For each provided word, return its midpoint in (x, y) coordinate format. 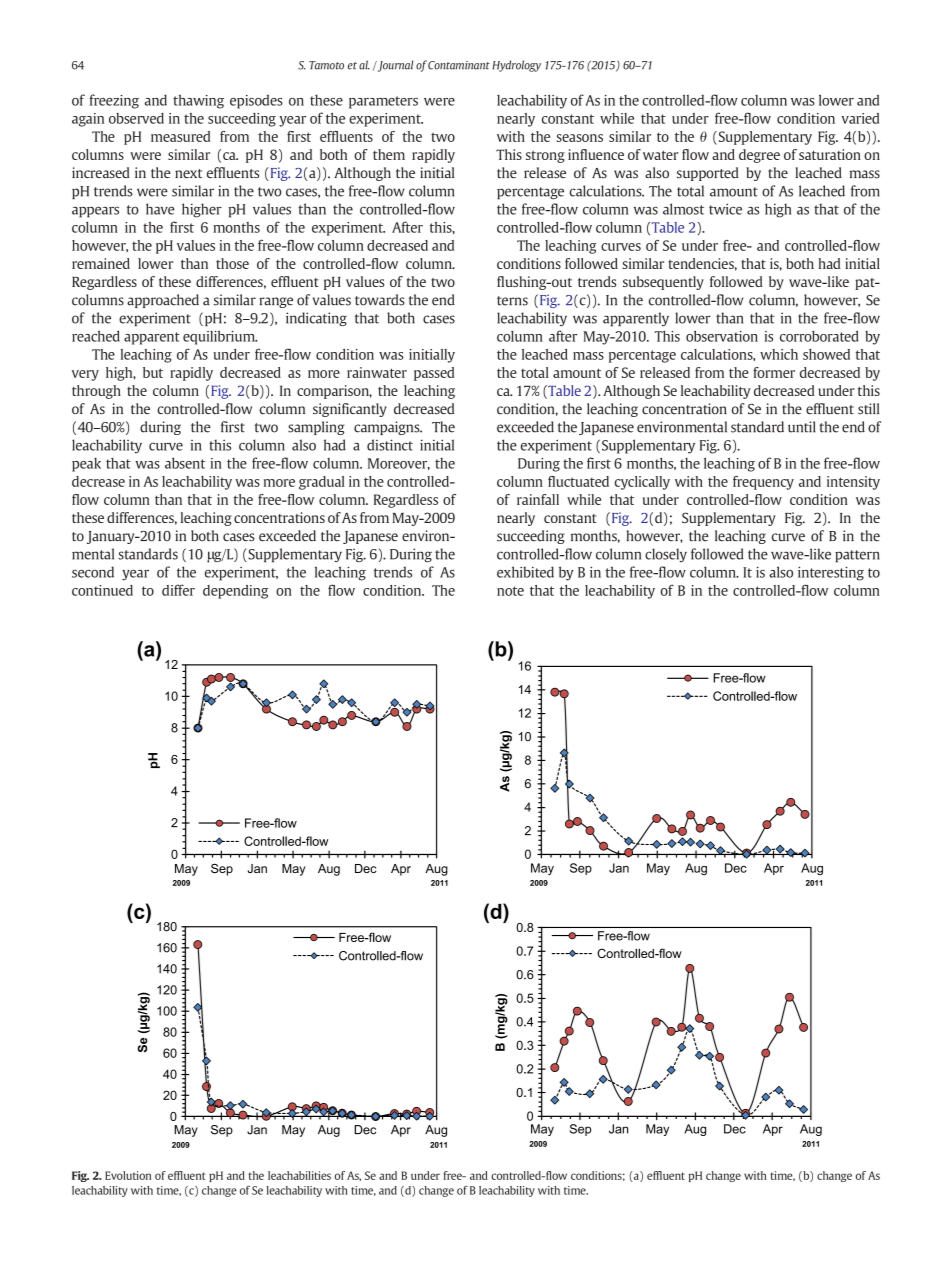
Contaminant (459, 65)
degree (759, 156)
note (510, 591)
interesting (831, 573)
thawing (198, 101)
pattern (857, 556)
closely (666, 555)
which (779, 354)
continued (102, 590)
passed (434, 374)
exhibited (525, 572)
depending (235, 592)
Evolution (128, 1175)
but (153, 372)
